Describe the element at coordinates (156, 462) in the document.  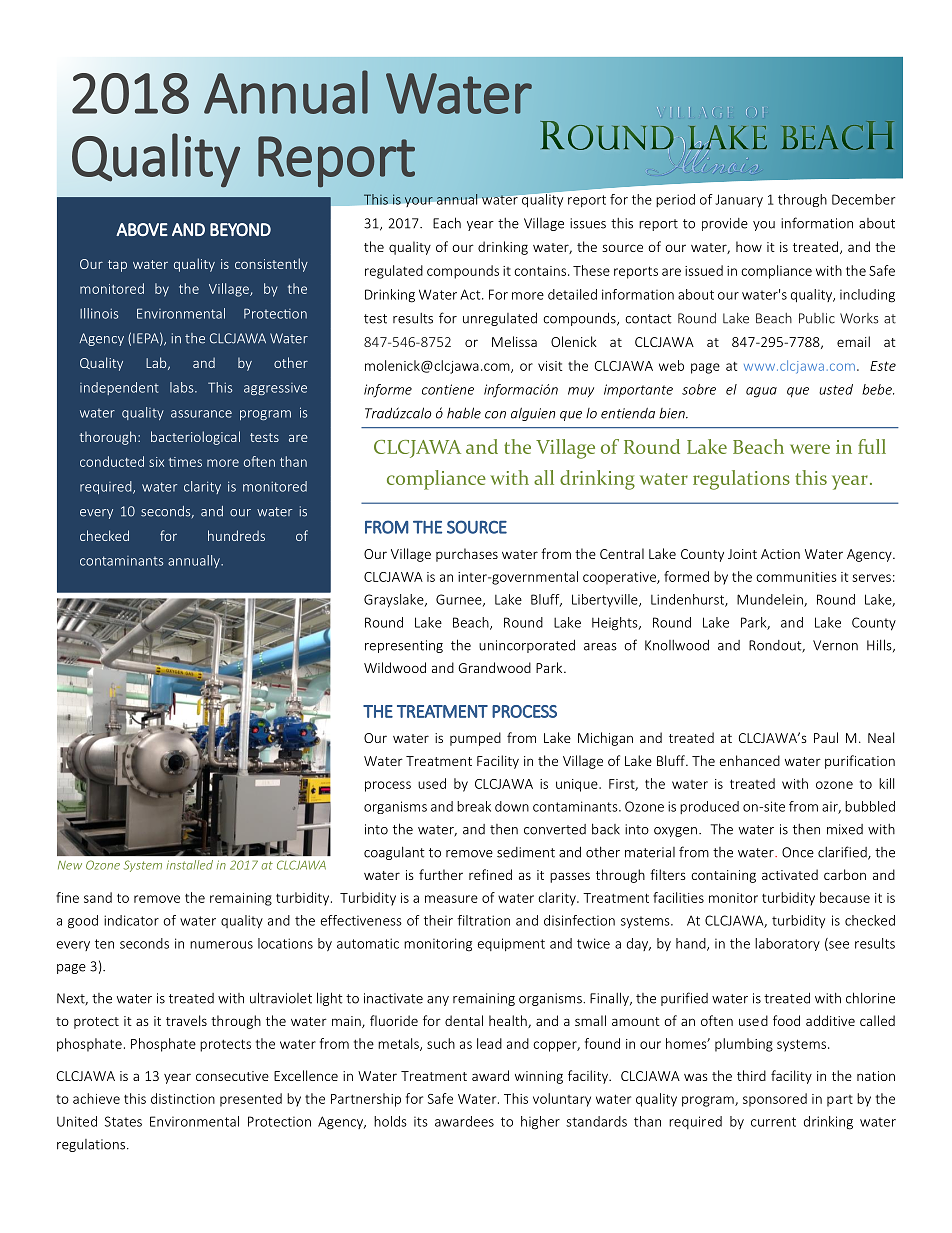
I see `six` at that location.
